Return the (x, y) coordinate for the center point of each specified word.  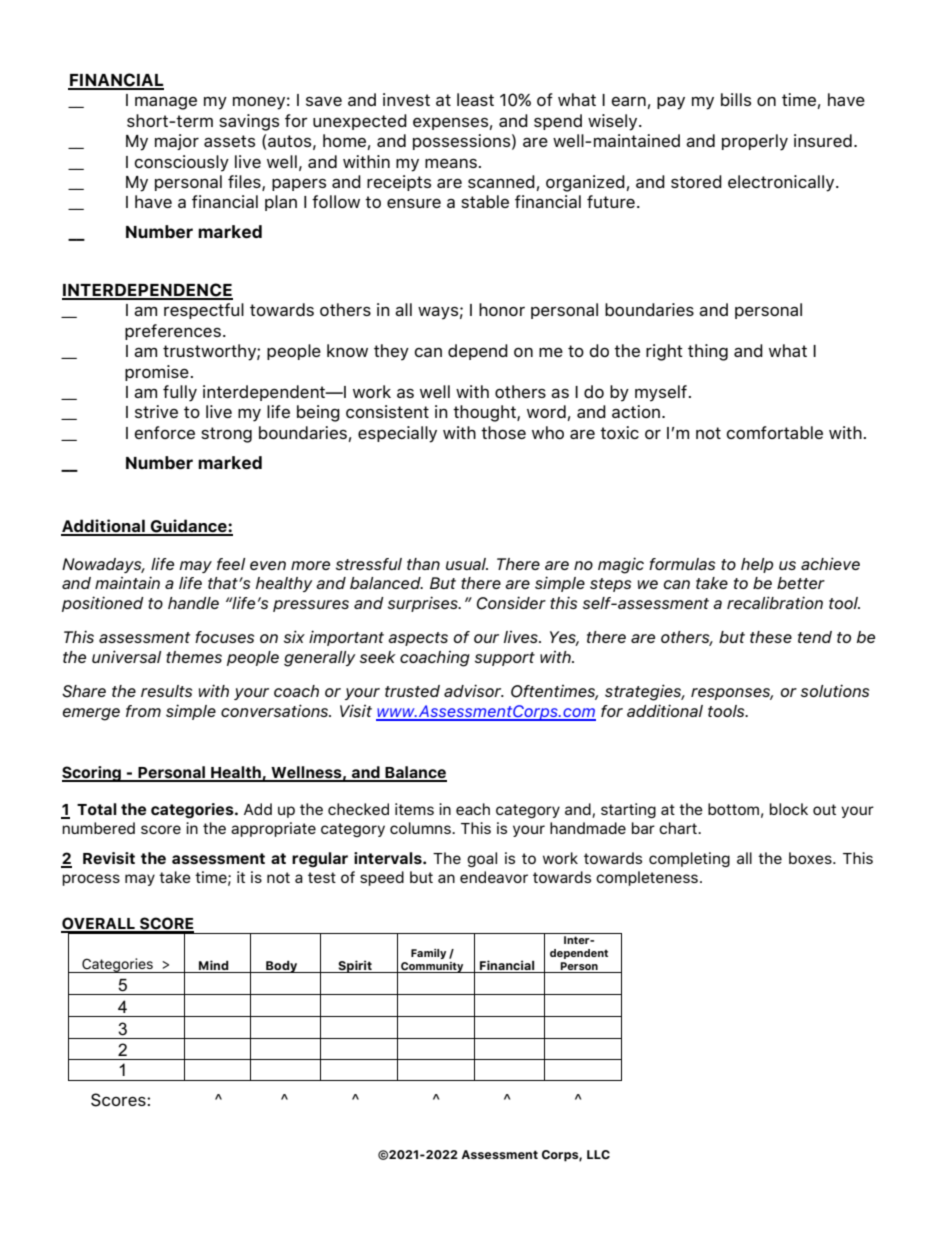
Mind (214, 965)
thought (485, 413)
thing (708, 352)
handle (193, 603)
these (771, 637)
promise (157, 373)
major (177, 142)
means (451, 163)
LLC (598, 1155)
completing (689, 859)
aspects (418, 639)
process (91, 880)
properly (755, 142)
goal (482, 859)
